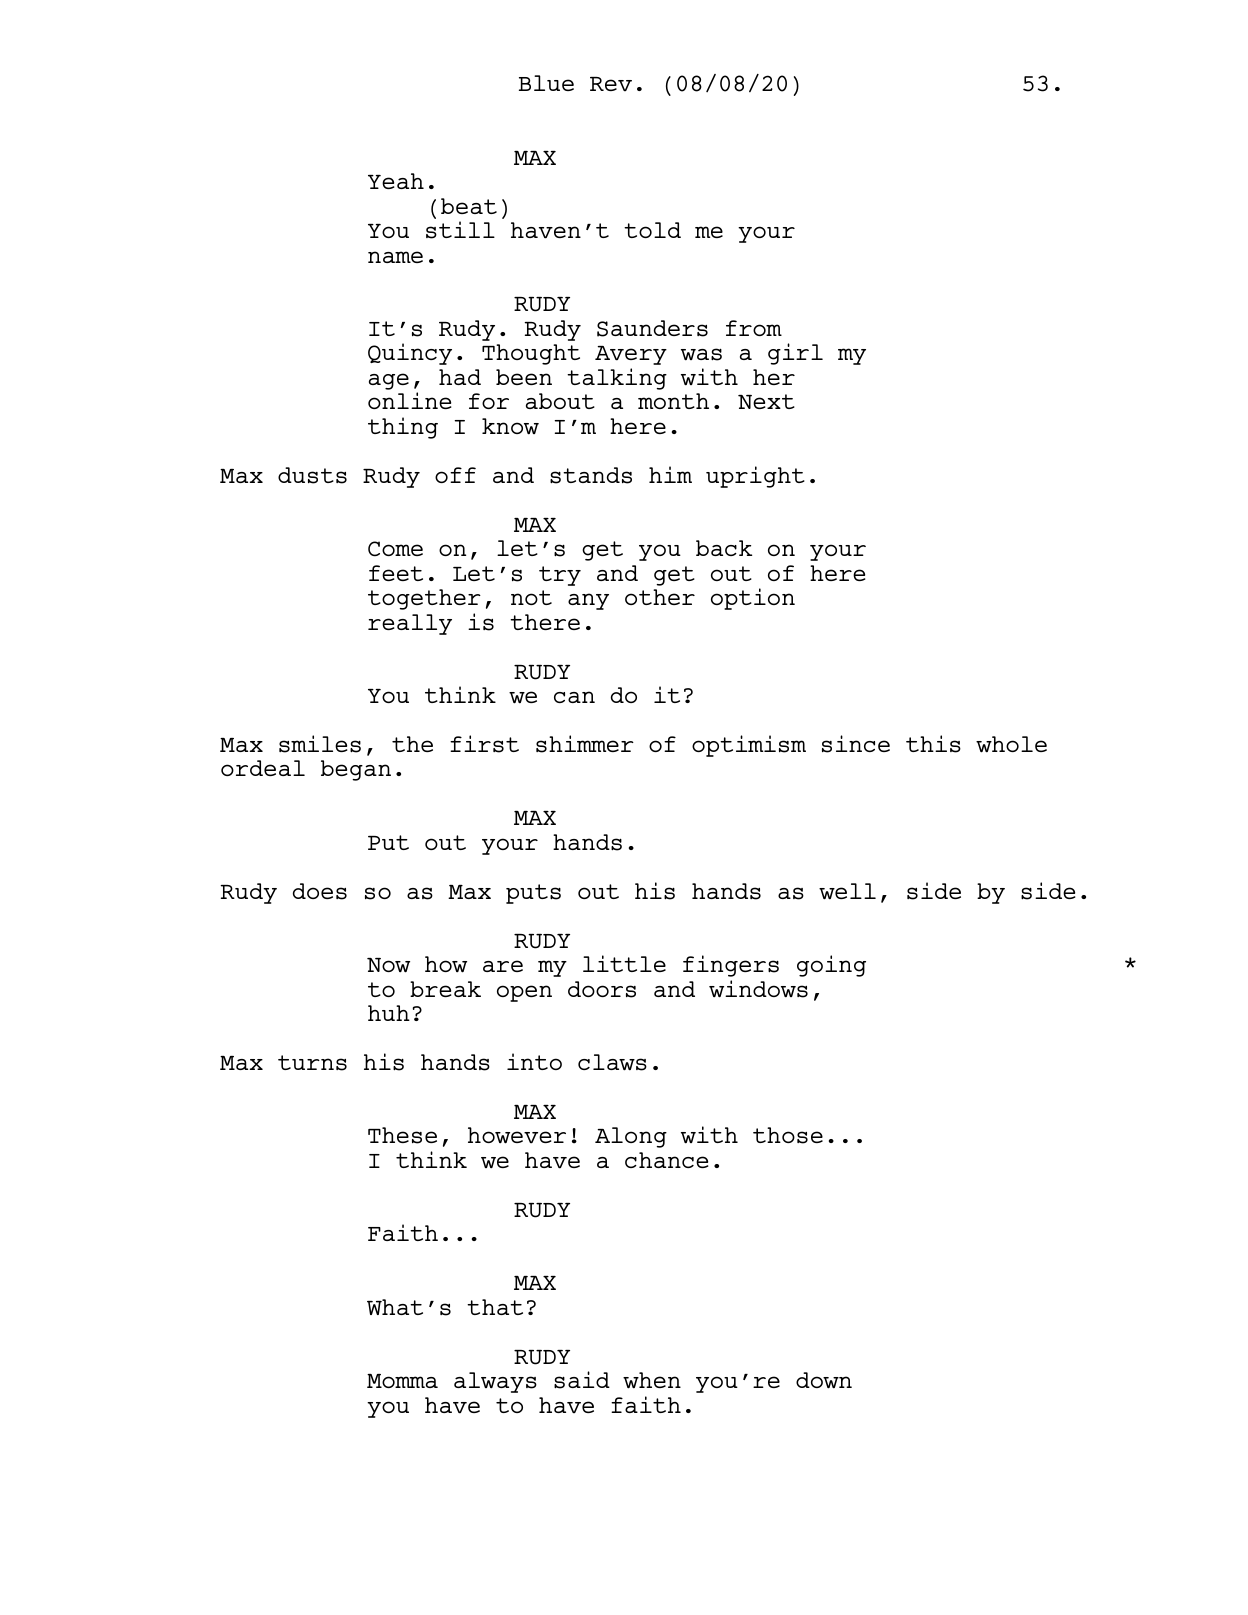 The height and width of the screenshot is (1615, 1248). I want to click on girl, so click(795, 354).
